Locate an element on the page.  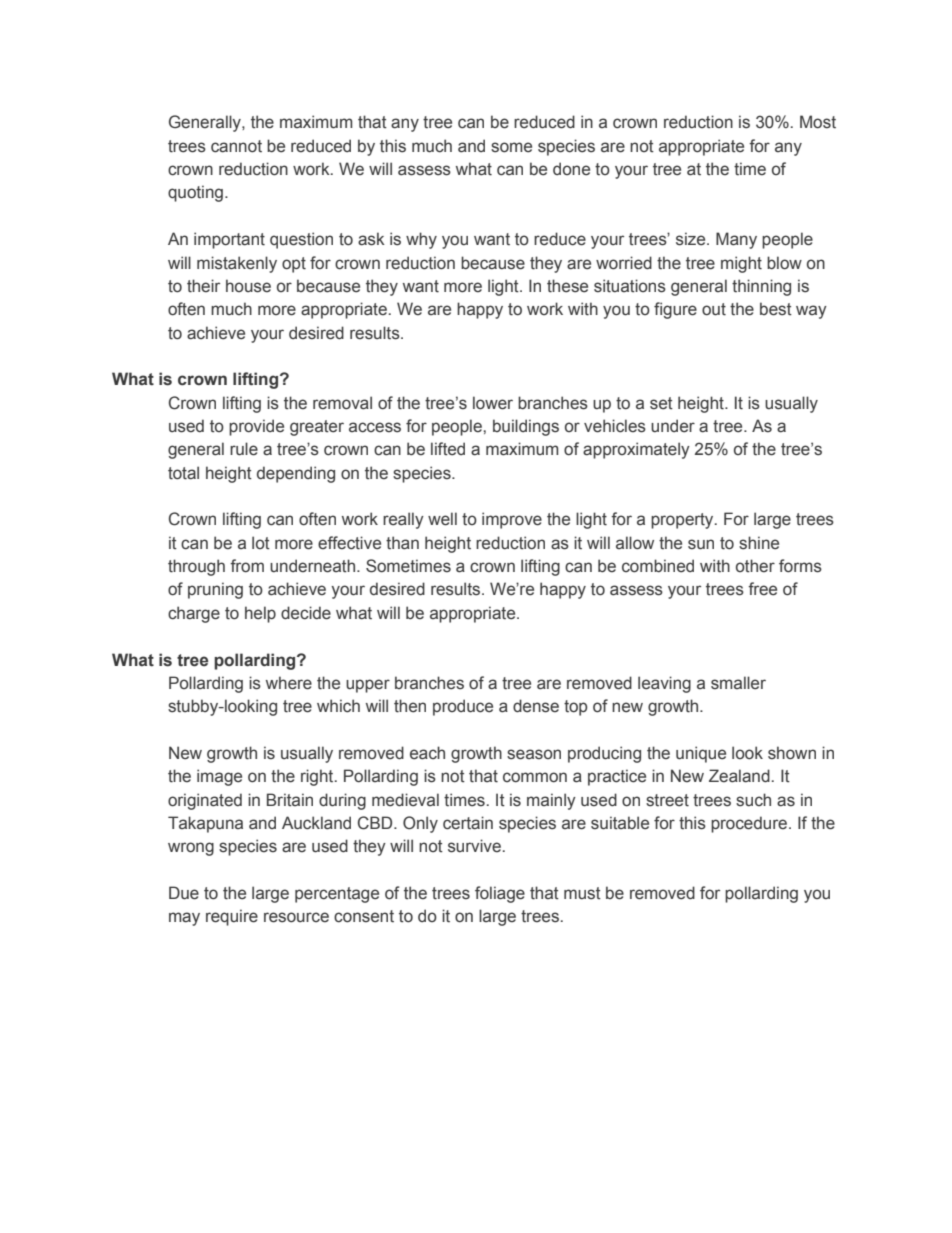
done is located at coordinates (571, 169).
